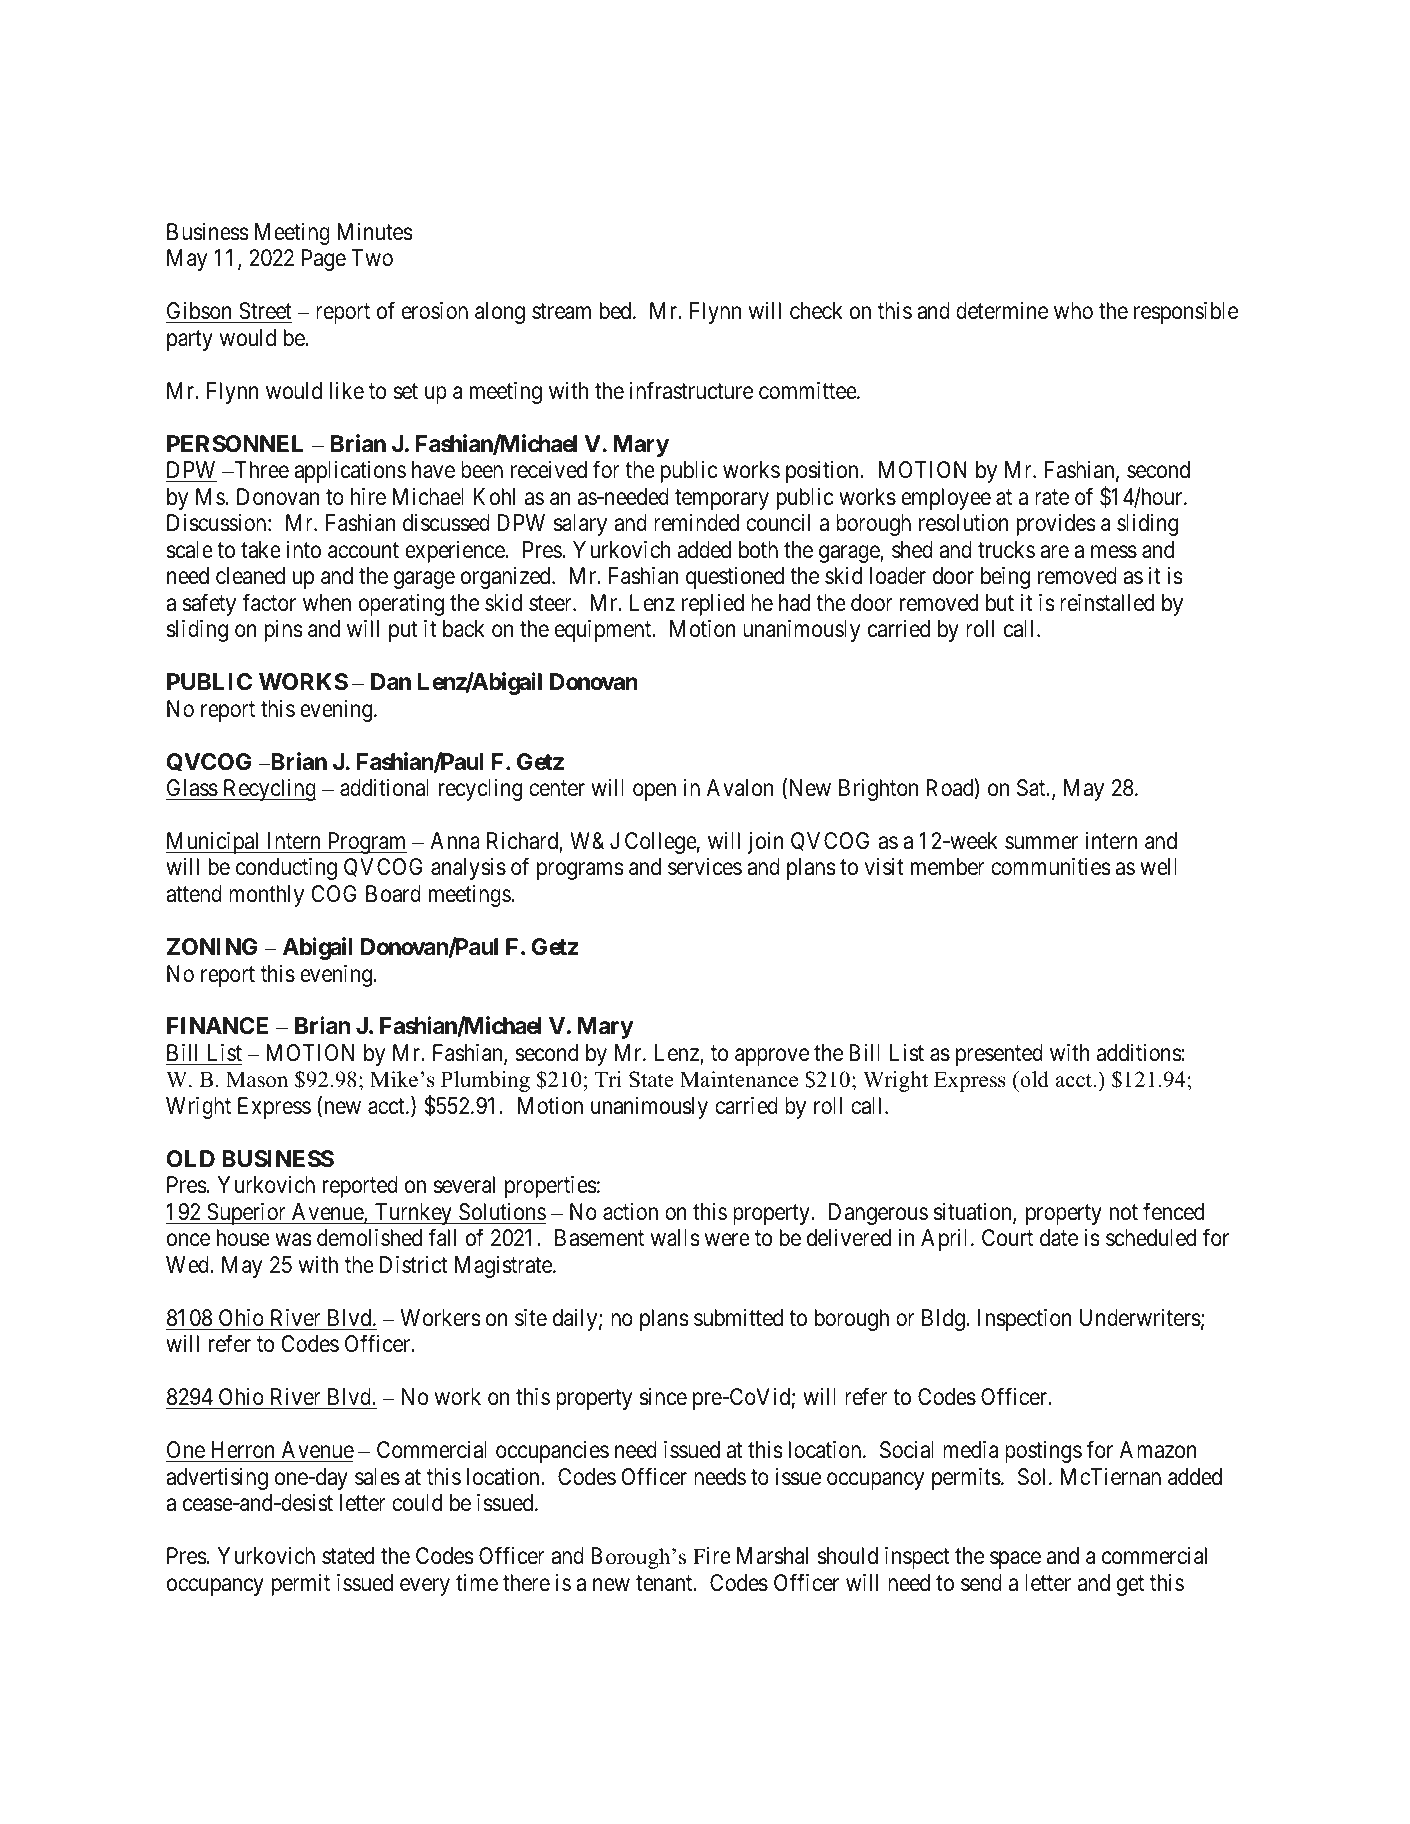  What do you see at coordinates (324, 260) in the page?
I see `Page` at bounding box center [324, 260].
